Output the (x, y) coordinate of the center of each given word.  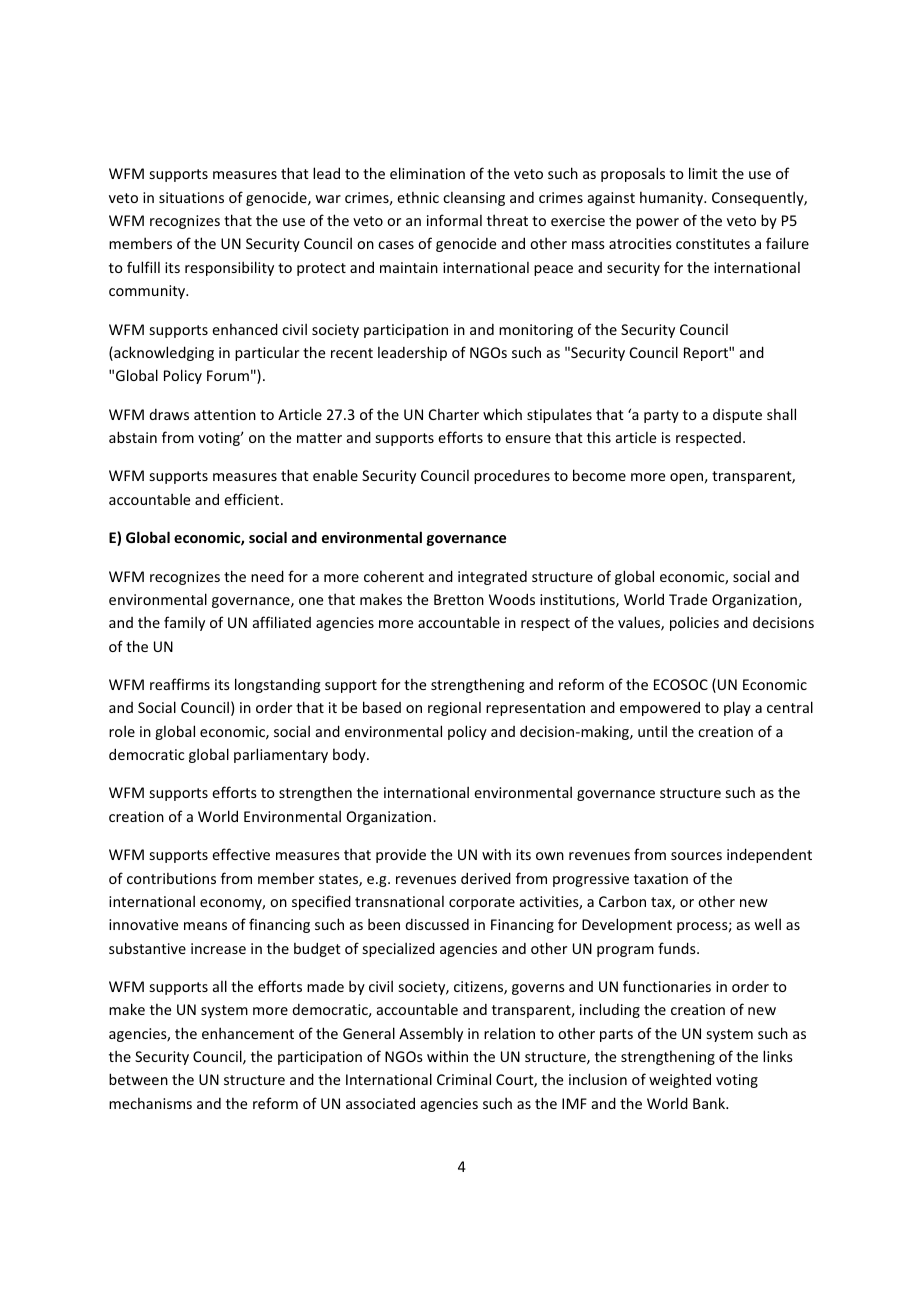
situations (191, 197)
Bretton (459, 599)
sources (696, 856)
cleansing (474, 199)
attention (225, 414)
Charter (454, 414)
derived (486, 878)
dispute (737, 416)
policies (694, 623)
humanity (673, 199)
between (138, 1079)
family (184, 623)
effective (241, 854)
